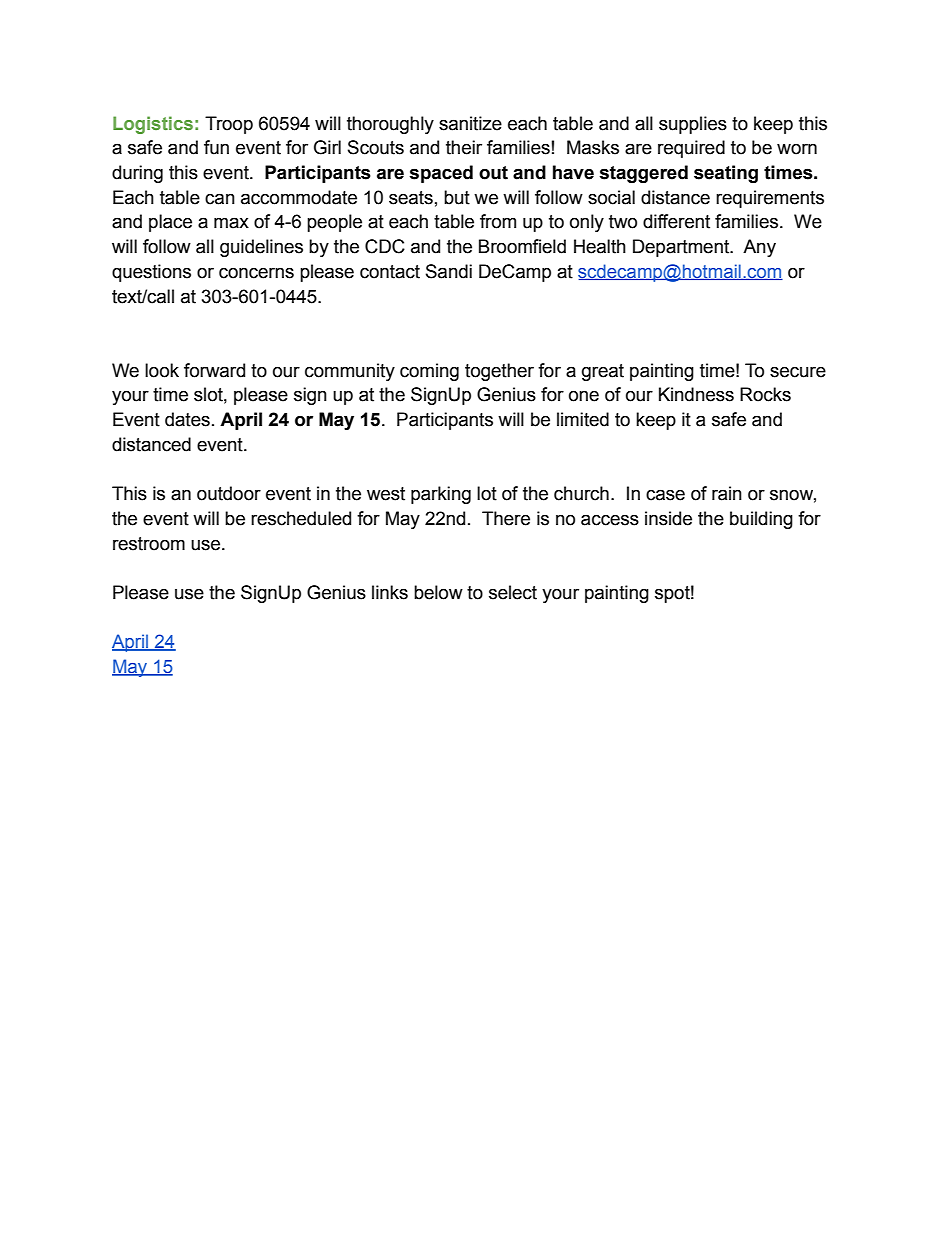 The image size is (952, 1233). What do you see at coordinates (216, 147) in the document?
I see `fun` at bounding box center [216, 147].
